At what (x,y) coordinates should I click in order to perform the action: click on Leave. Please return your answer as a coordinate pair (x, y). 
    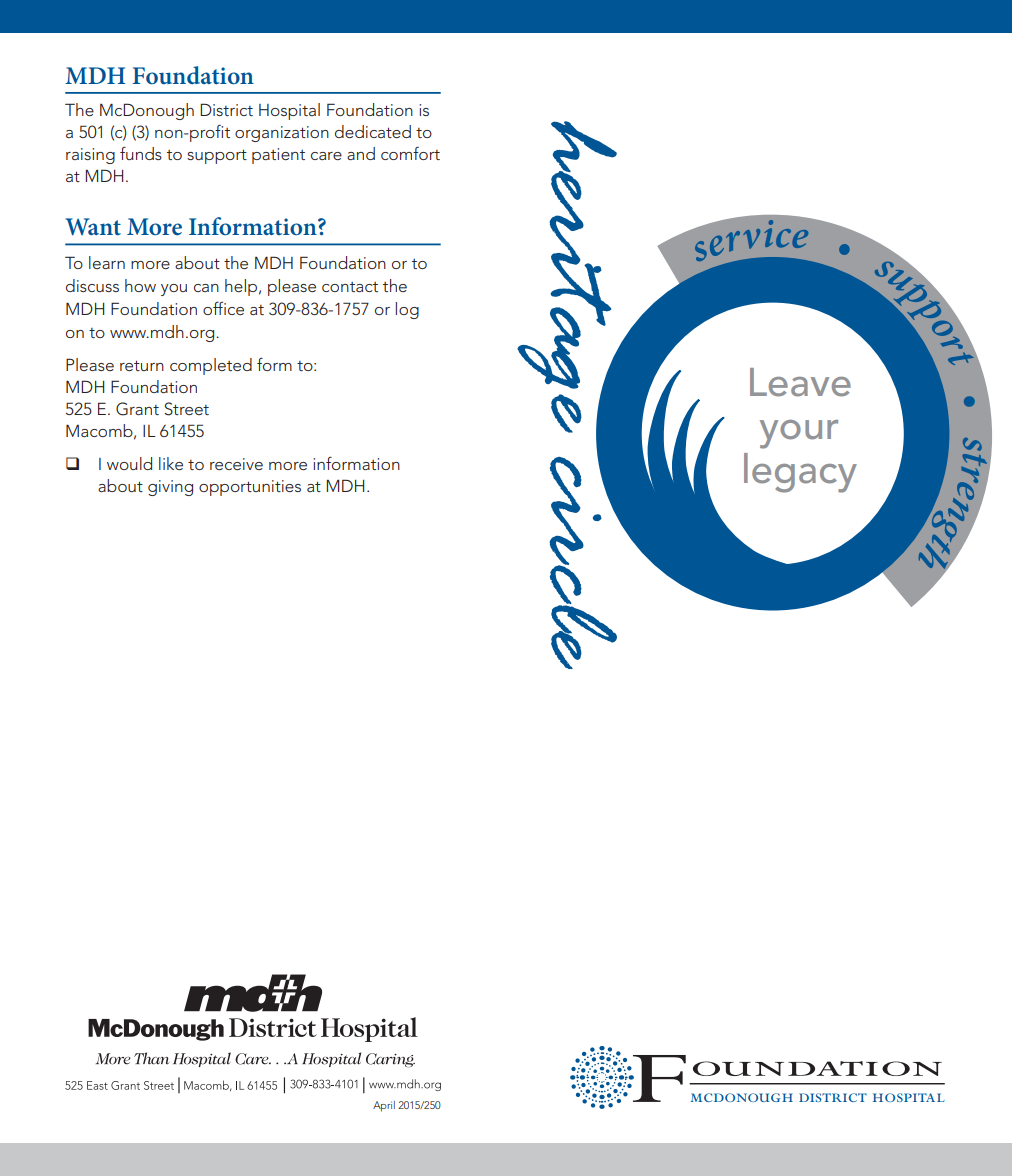
    Looking at the image, I should click on (800, 382).
